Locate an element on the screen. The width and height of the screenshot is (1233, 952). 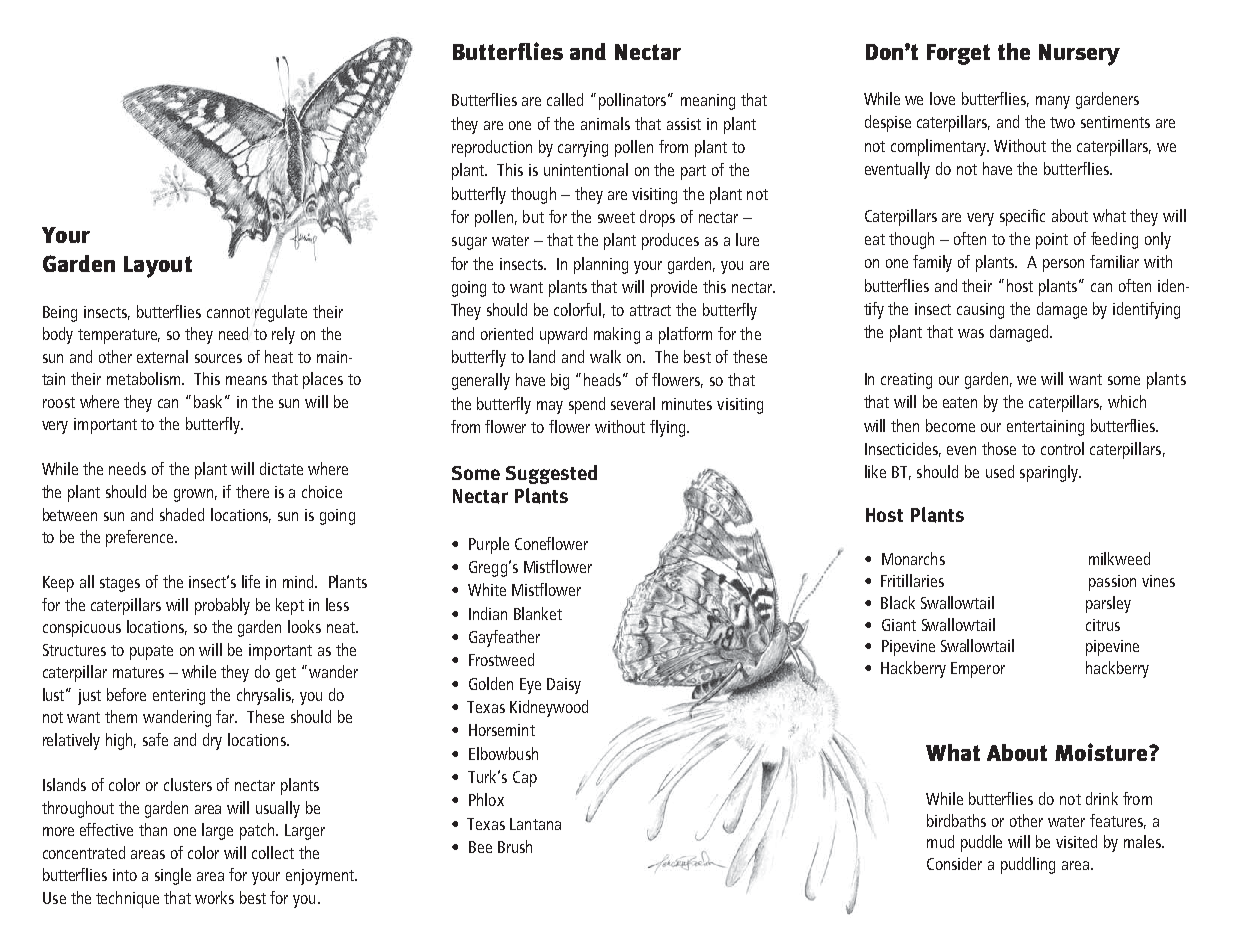
eaten is located at coordinates (960, 402).
